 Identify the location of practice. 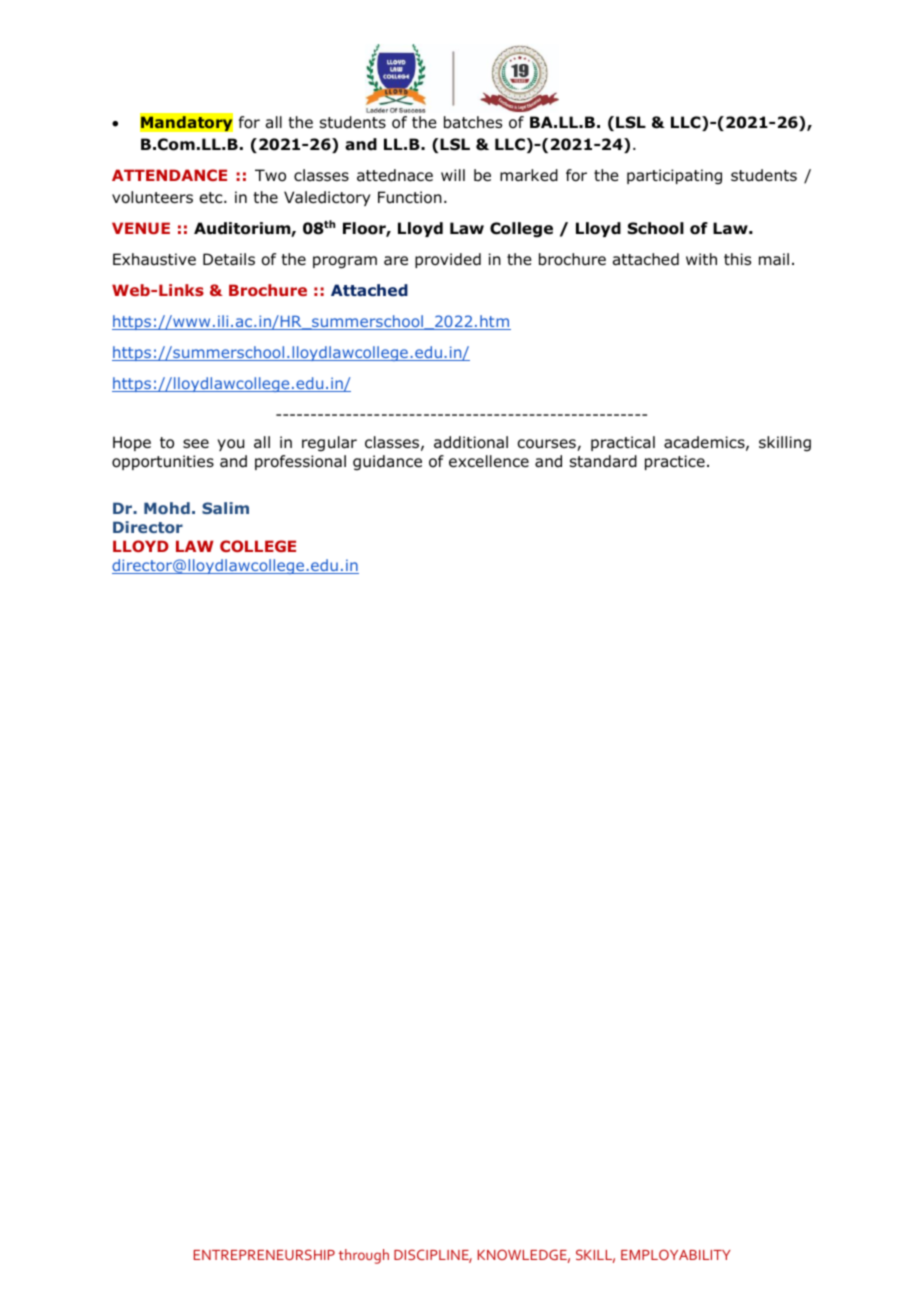
(675, 462).
